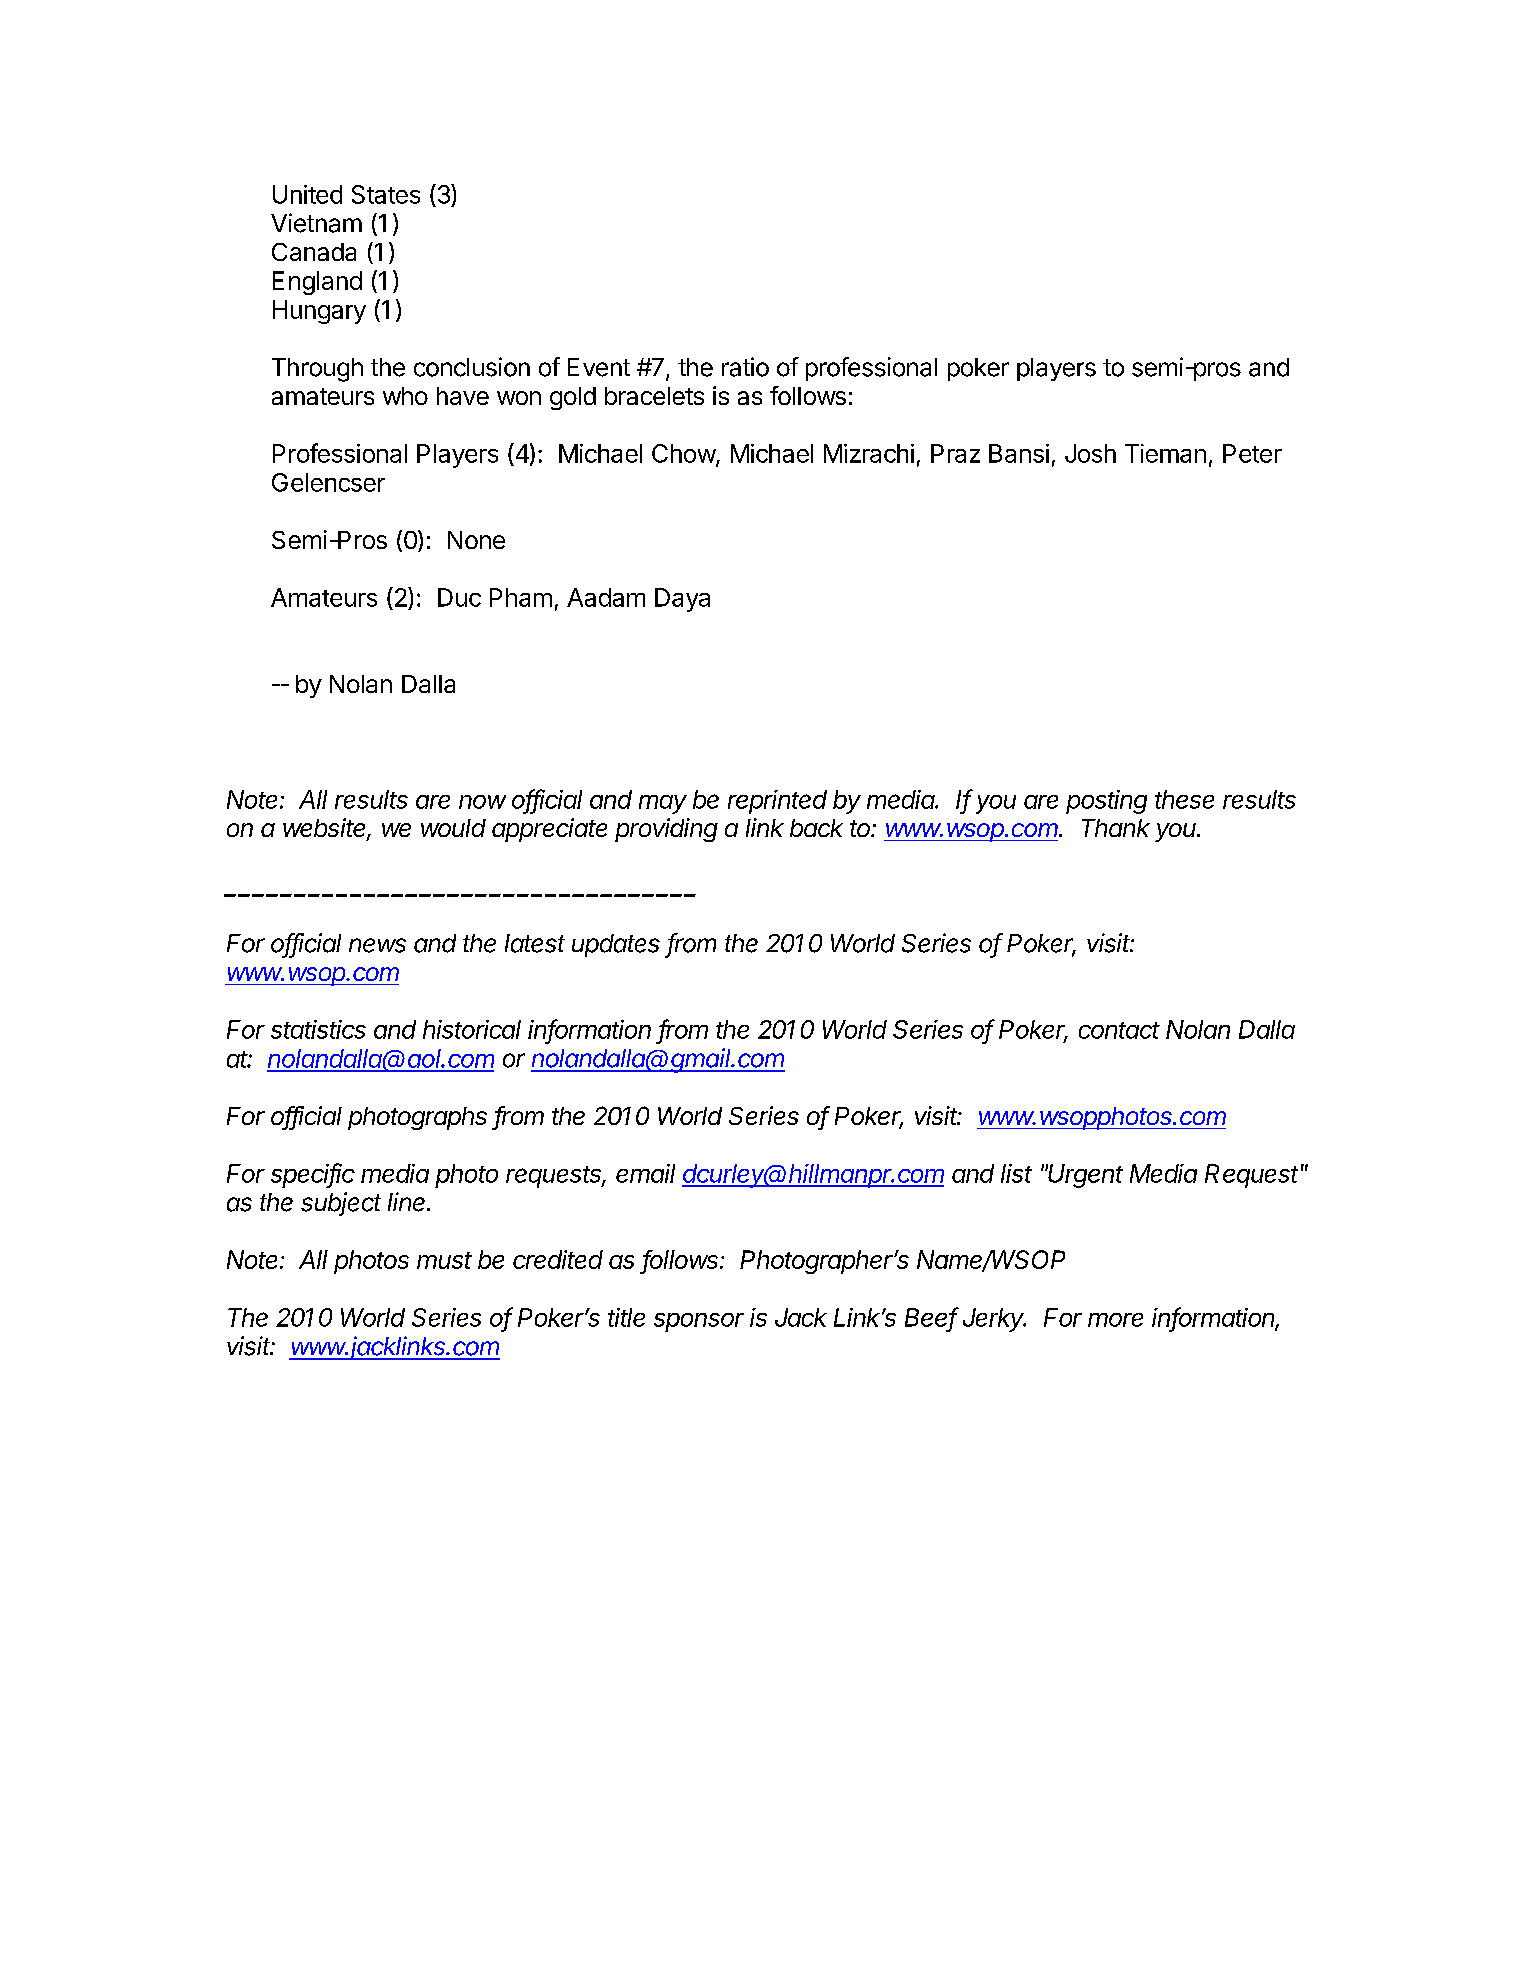  I want to click on contact, so click(1119, 1030).
